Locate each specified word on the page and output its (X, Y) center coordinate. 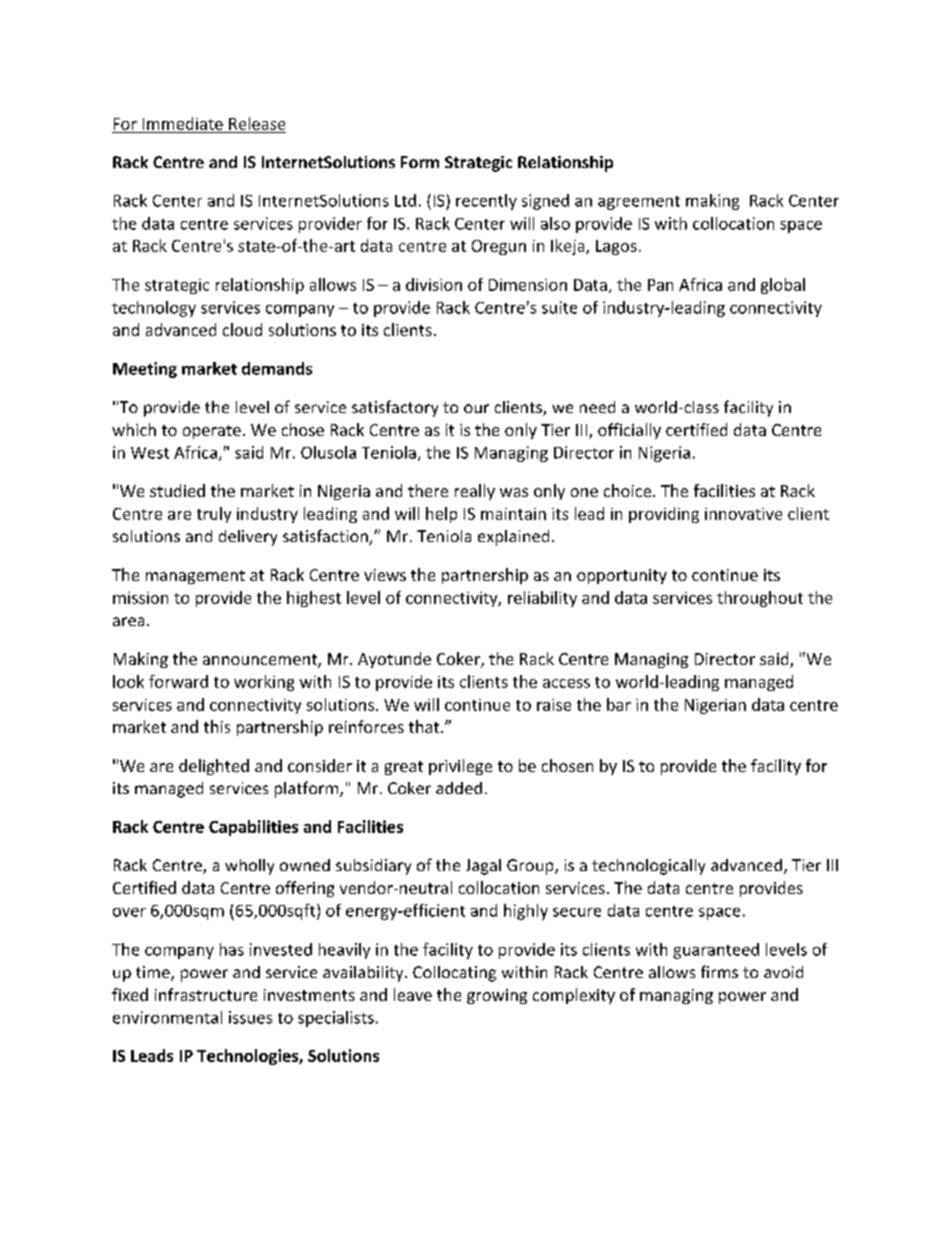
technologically (648, 867)
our (476, 408)
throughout (760, 599)
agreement (639, 203)
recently (486, 202)
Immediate (183, 123)
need (597, 407)
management (195, 577)
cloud (242, 329)
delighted (214, 767)
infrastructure (206, 994)
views (385, 575)
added (459, 788)
